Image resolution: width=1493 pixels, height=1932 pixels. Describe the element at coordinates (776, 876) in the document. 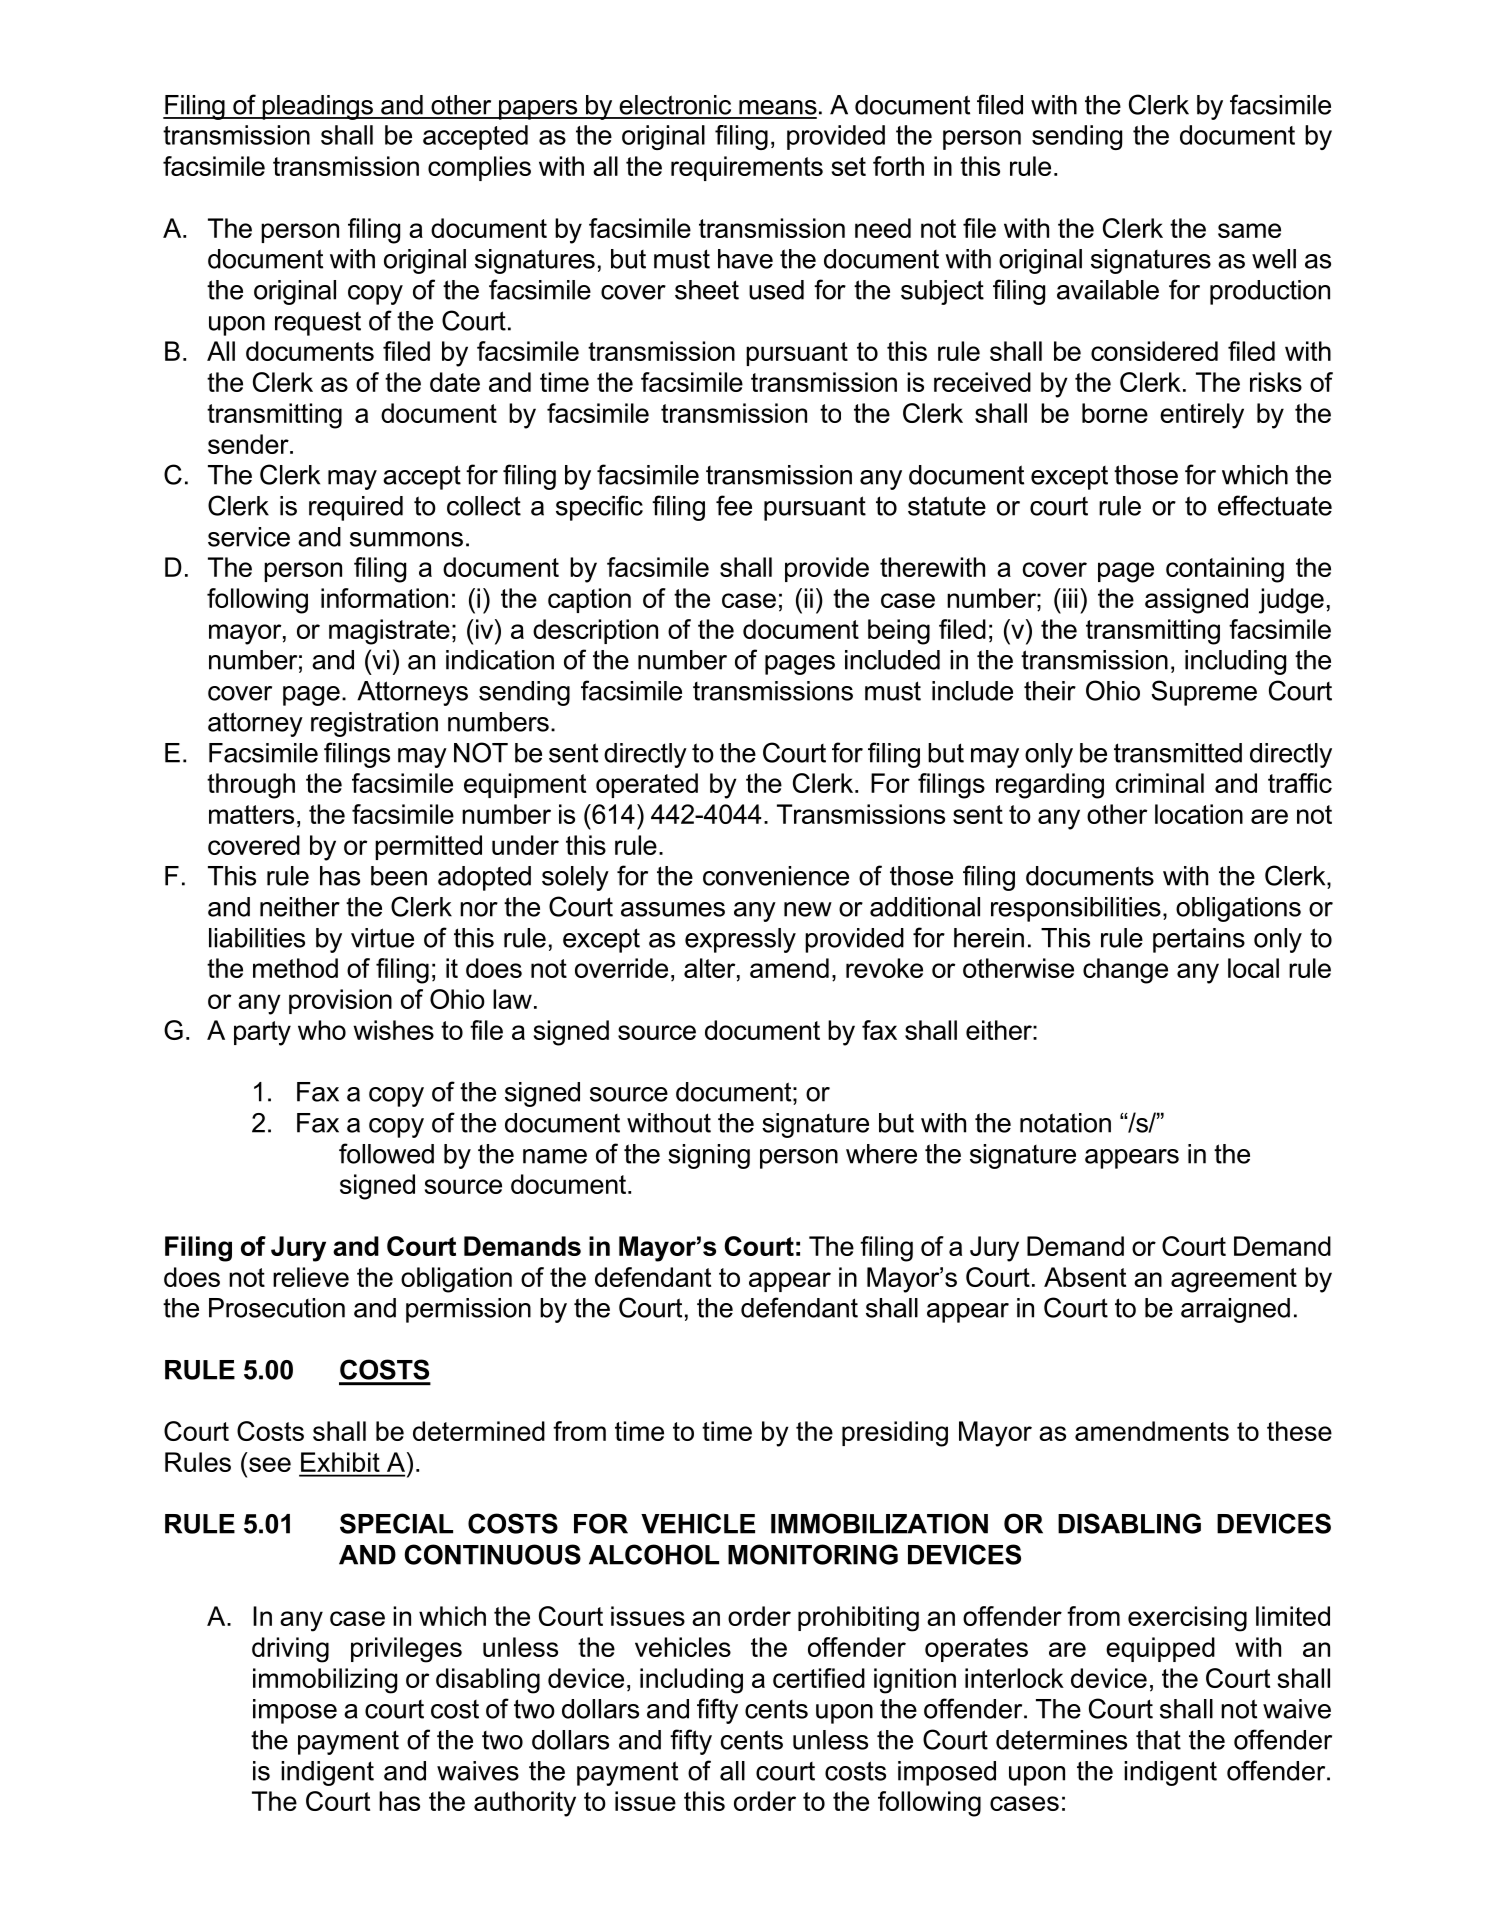

I see `convenience` at that location.
